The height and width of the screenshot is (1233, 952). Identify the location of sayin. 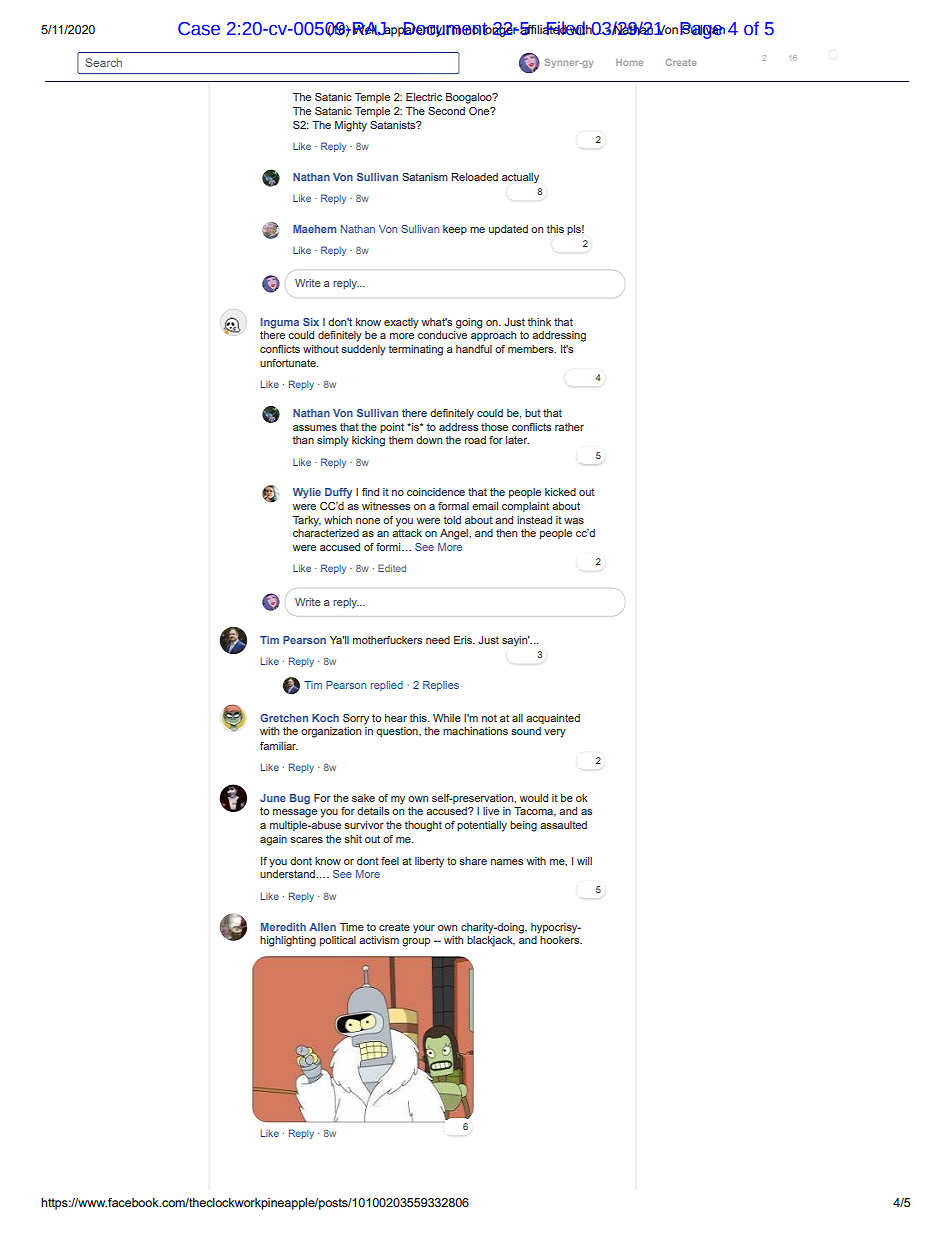
(516, 641).
